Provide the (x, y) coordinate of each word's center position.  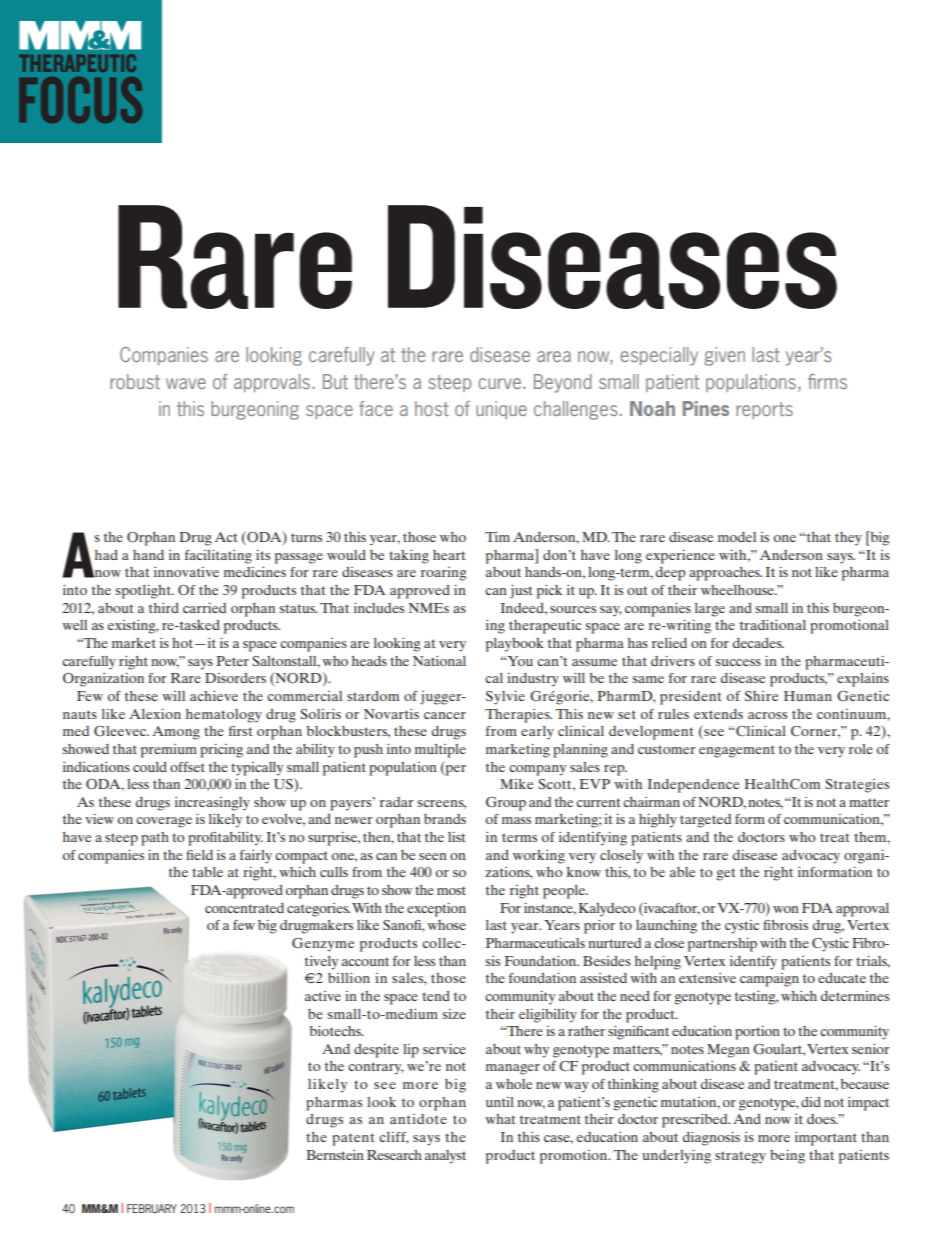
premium (169, 751)
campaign (769, 980)
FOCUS (80, 100)
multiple (440, 751)
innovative (186, 572)
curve (501, 383)
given (724, 356)
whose (446, 925)
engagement (737, 751)
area (554, 356)
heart (449, 555)
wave (186, 383)
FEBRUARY (152, 1208)
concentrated (244, 908)
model (737, 537)
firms (827, 381)
